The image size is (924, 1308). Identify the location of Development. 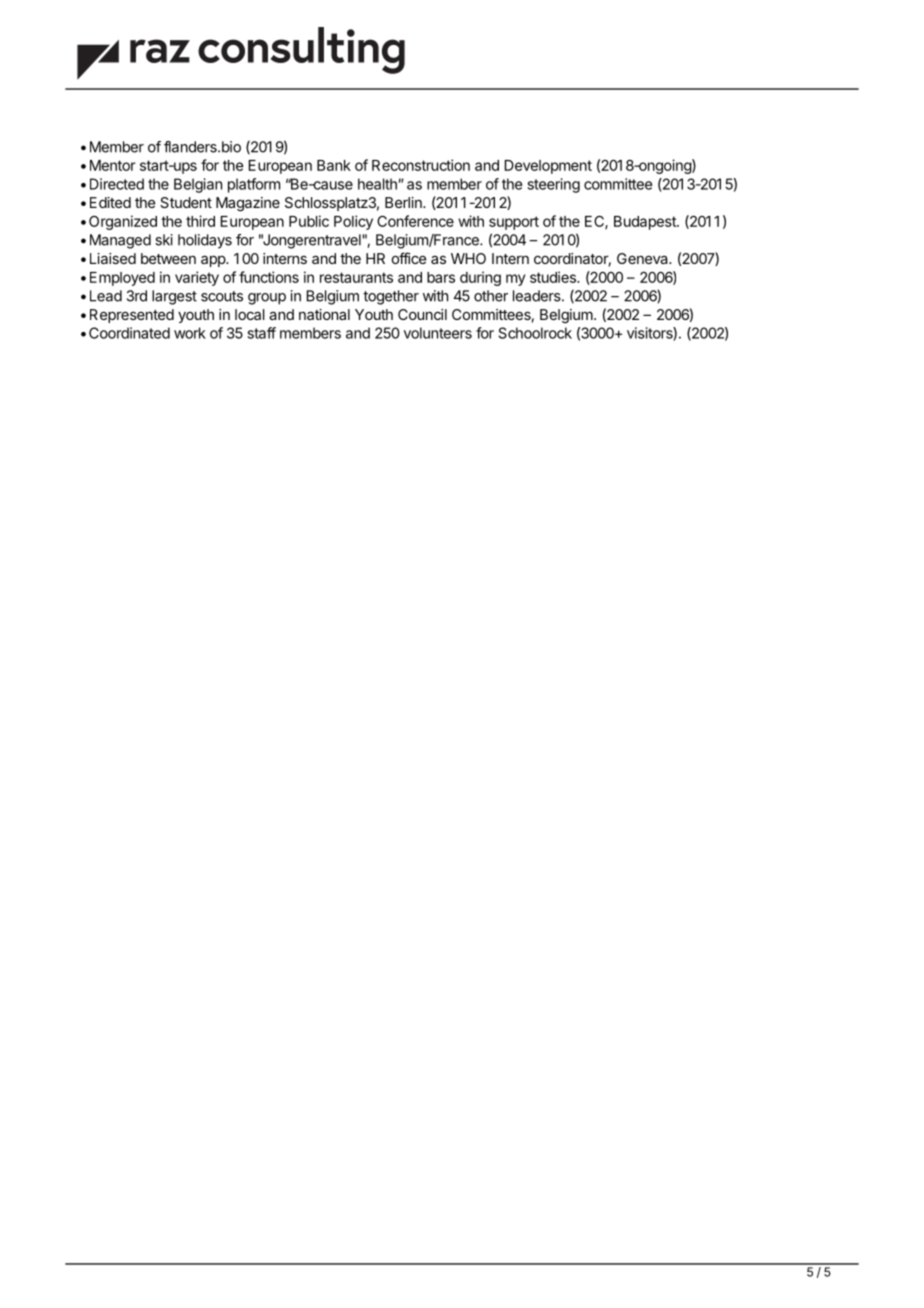
(548, 167).
